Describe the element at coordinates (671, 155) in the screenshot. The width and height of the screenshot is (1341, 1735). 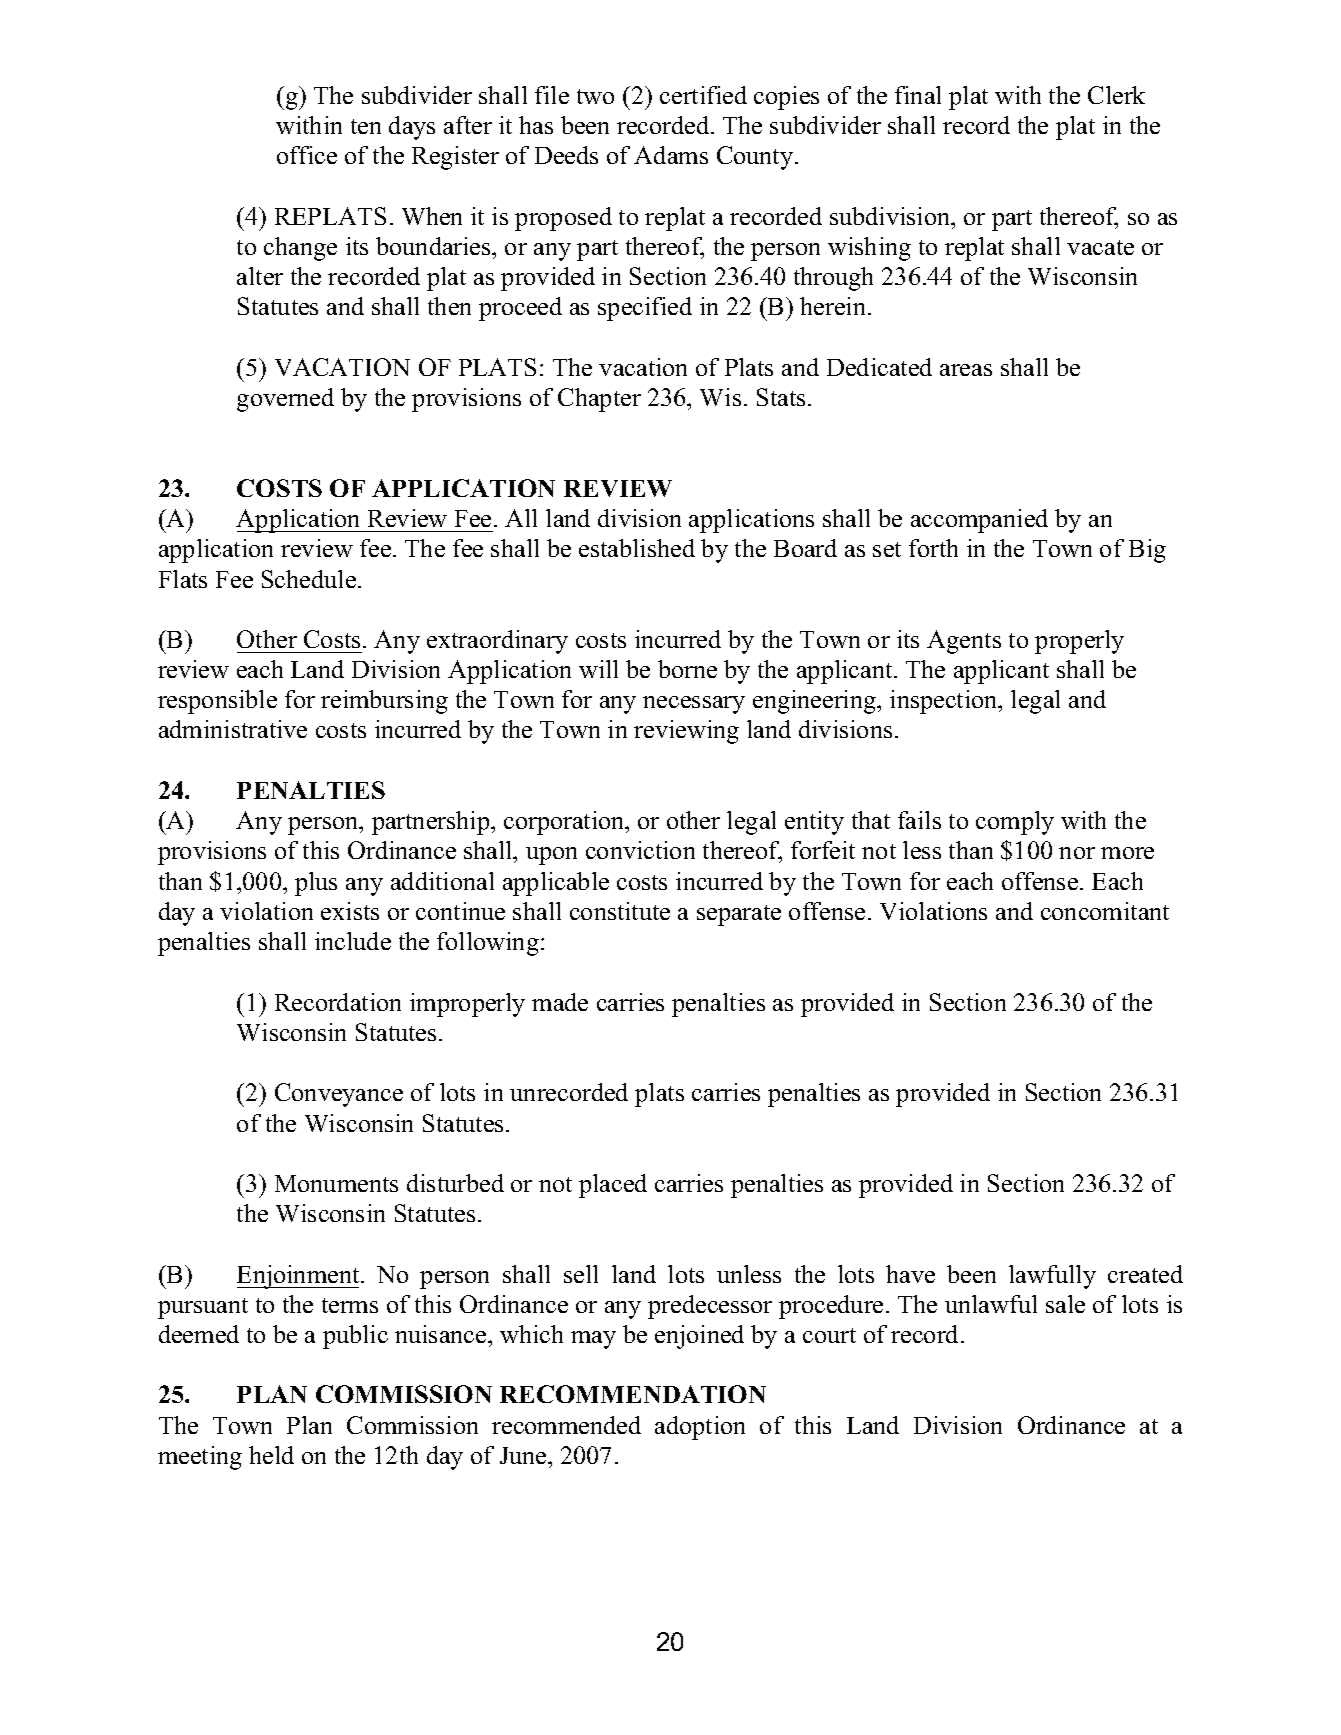
I see `Adams` at that location.
